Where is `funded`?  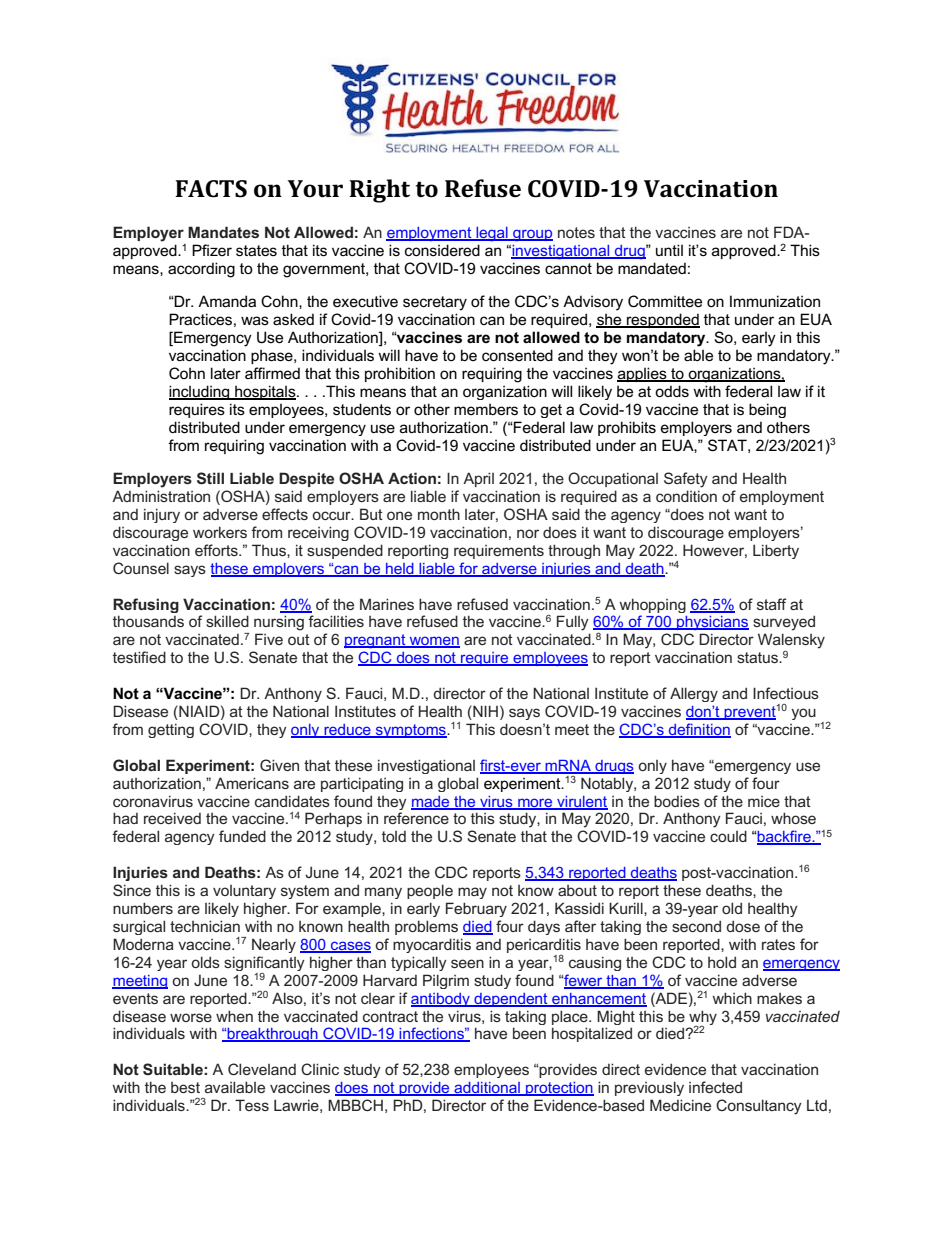 funded is located at coordinates (242, 836).
